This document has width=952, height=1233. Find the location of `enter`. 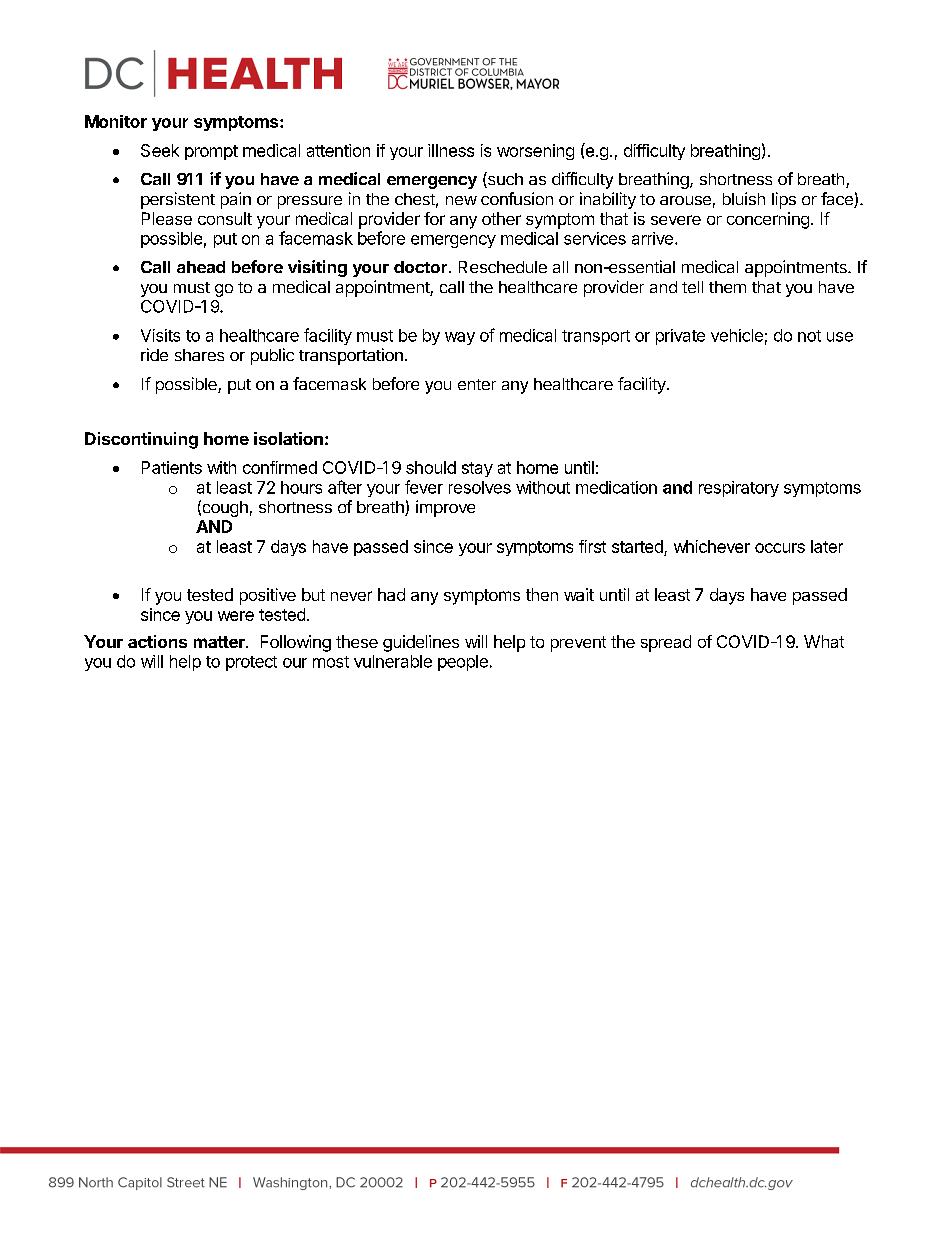

enter is located at coordinates (477, 384).
